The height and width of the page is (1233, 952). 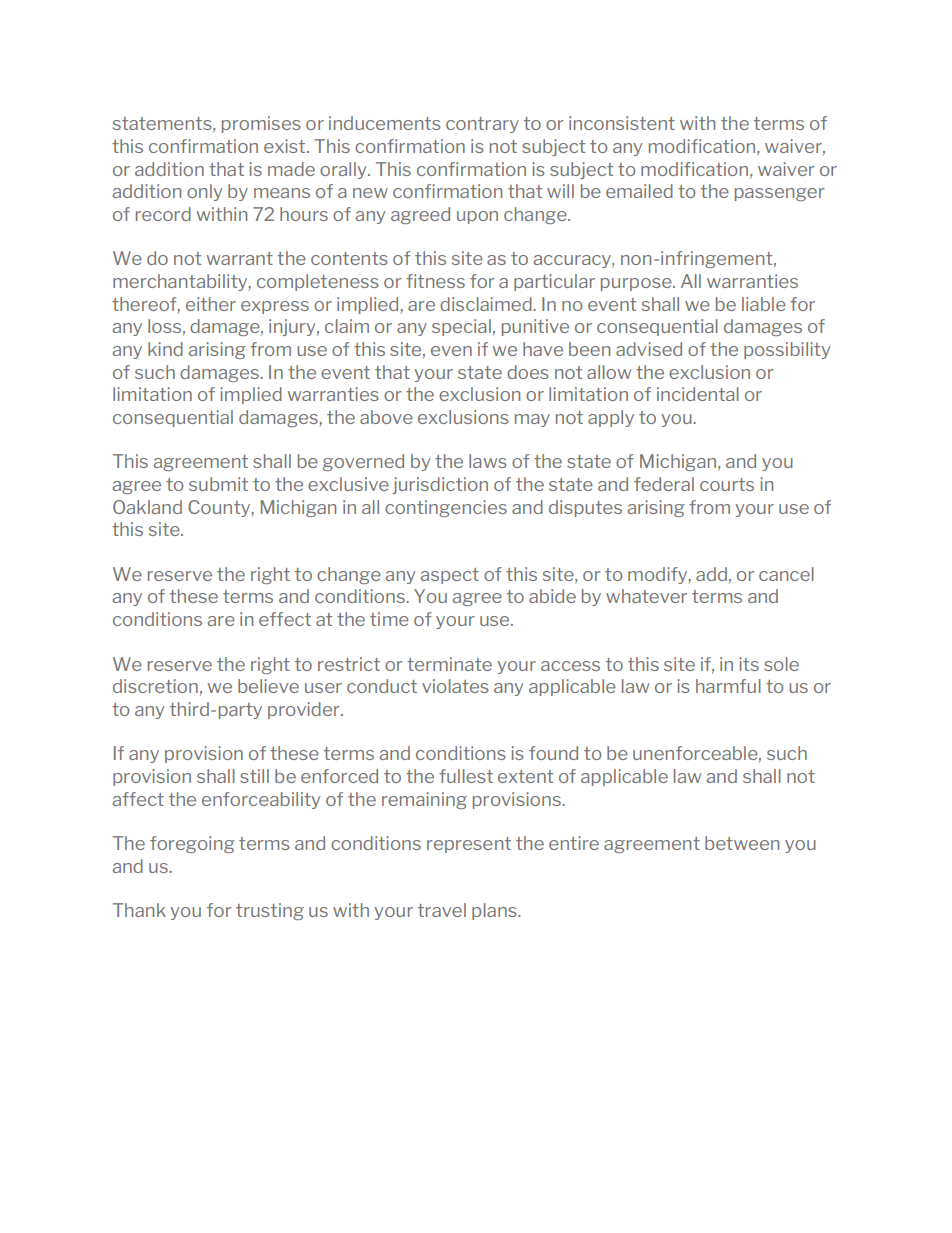 I want to click on effect, so click(x=285, y=619).
